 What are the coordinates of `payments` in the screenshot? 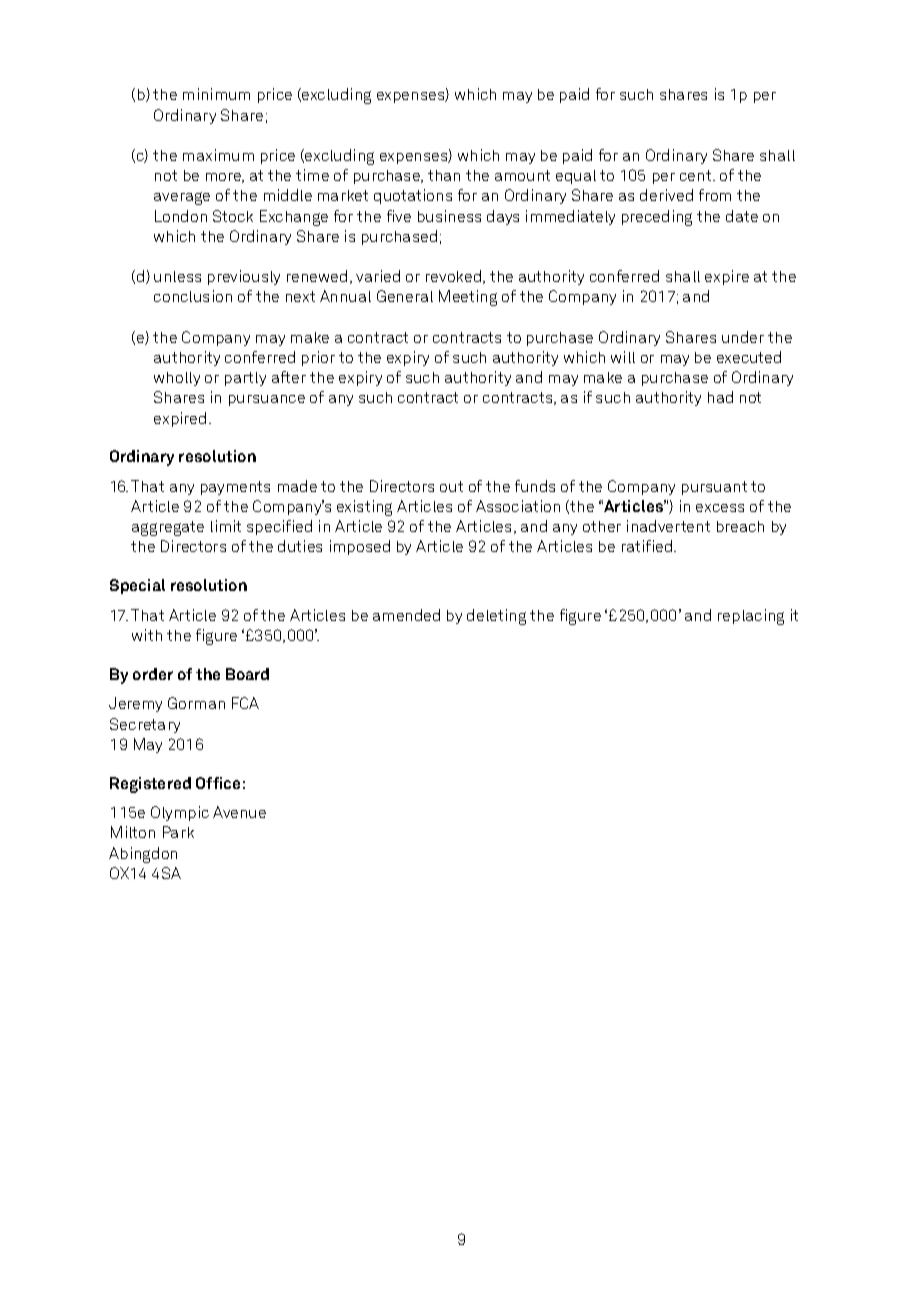 It's located at (235, 488).
